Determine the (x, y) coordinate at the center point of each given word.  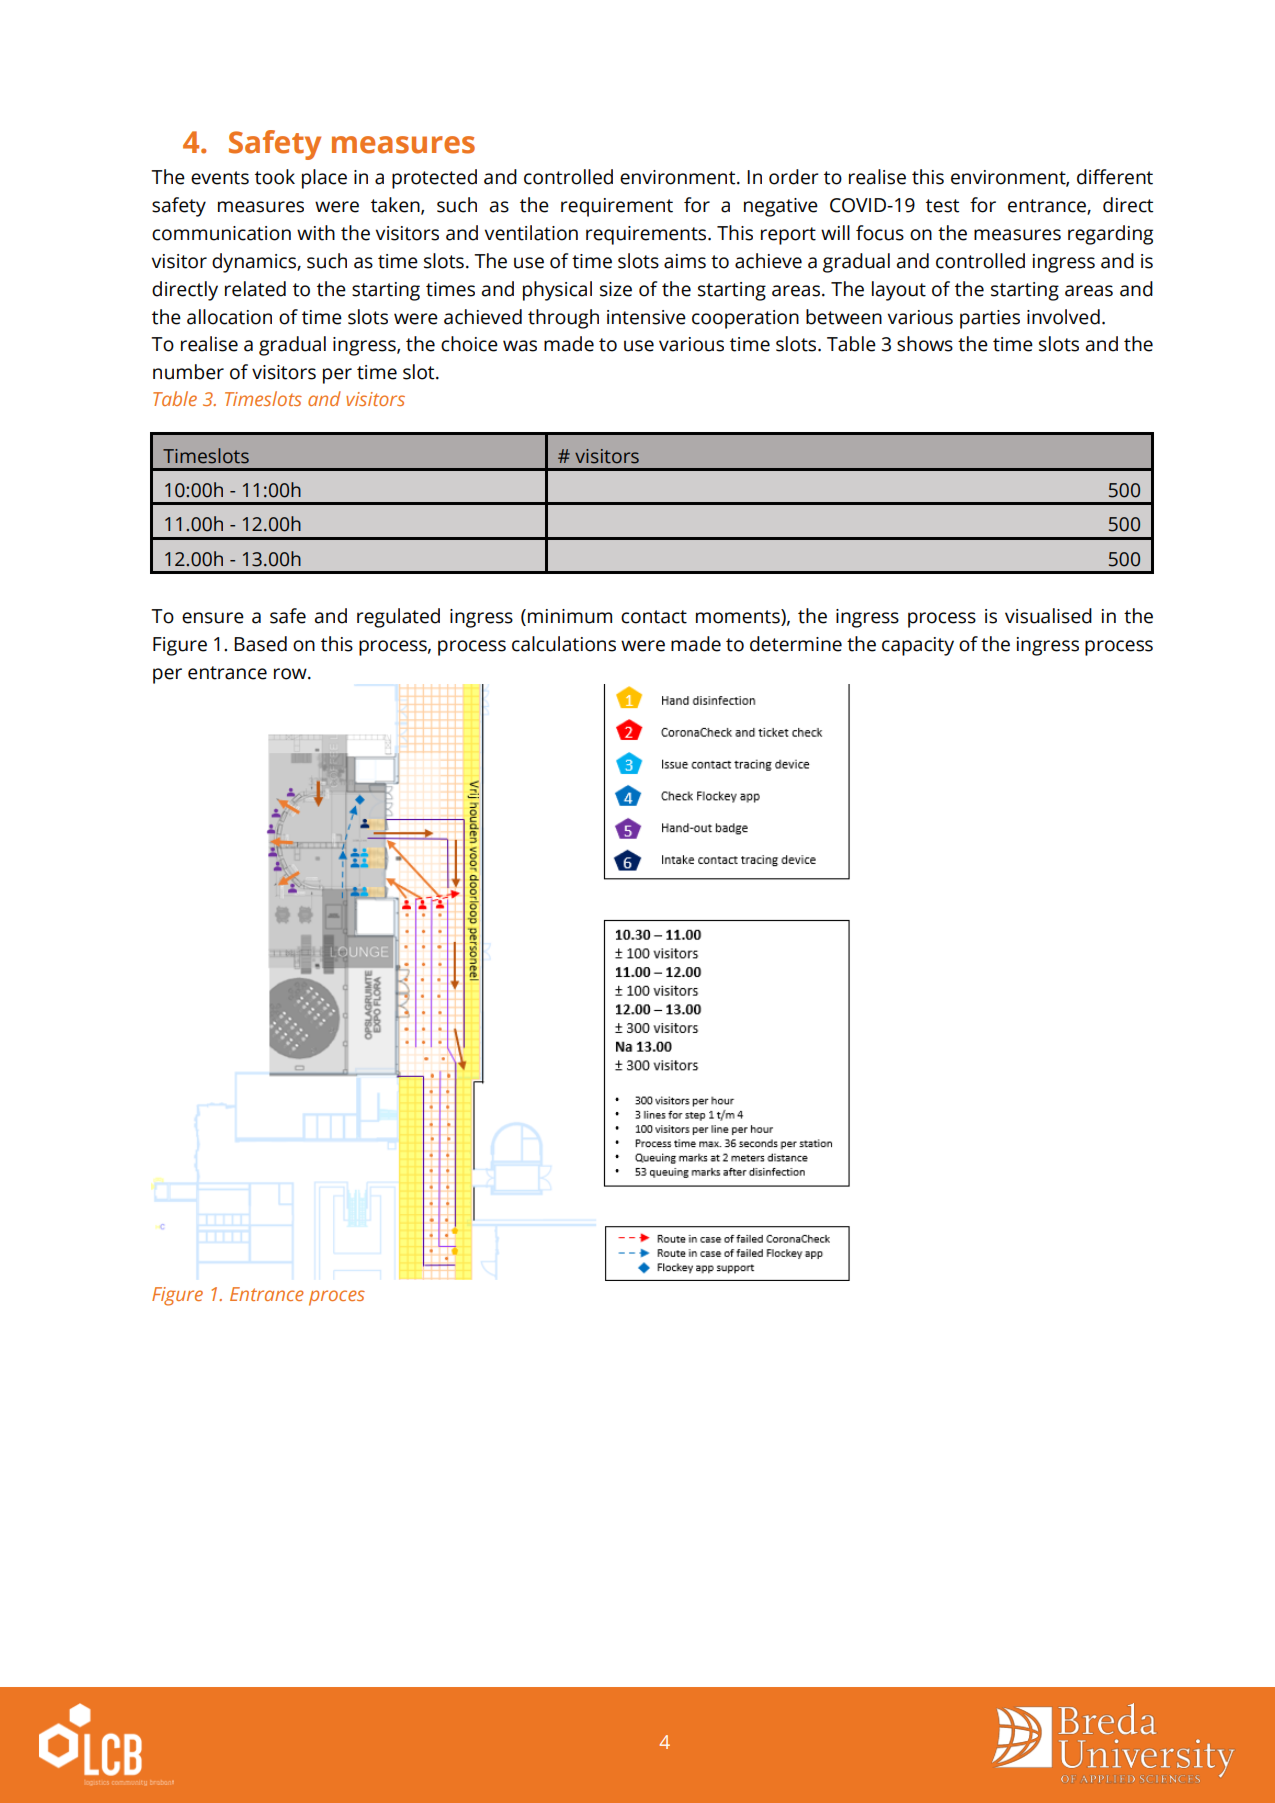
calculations (564, 644)
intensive (646, 317)
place (324, 179)
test (942, 206)
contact (654, 617)
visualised (1048, 616)
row (291, 674)
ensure (213, 618)
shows (925, 344)
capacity (918, 646)
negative (781, 207)
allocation (229, 317)
